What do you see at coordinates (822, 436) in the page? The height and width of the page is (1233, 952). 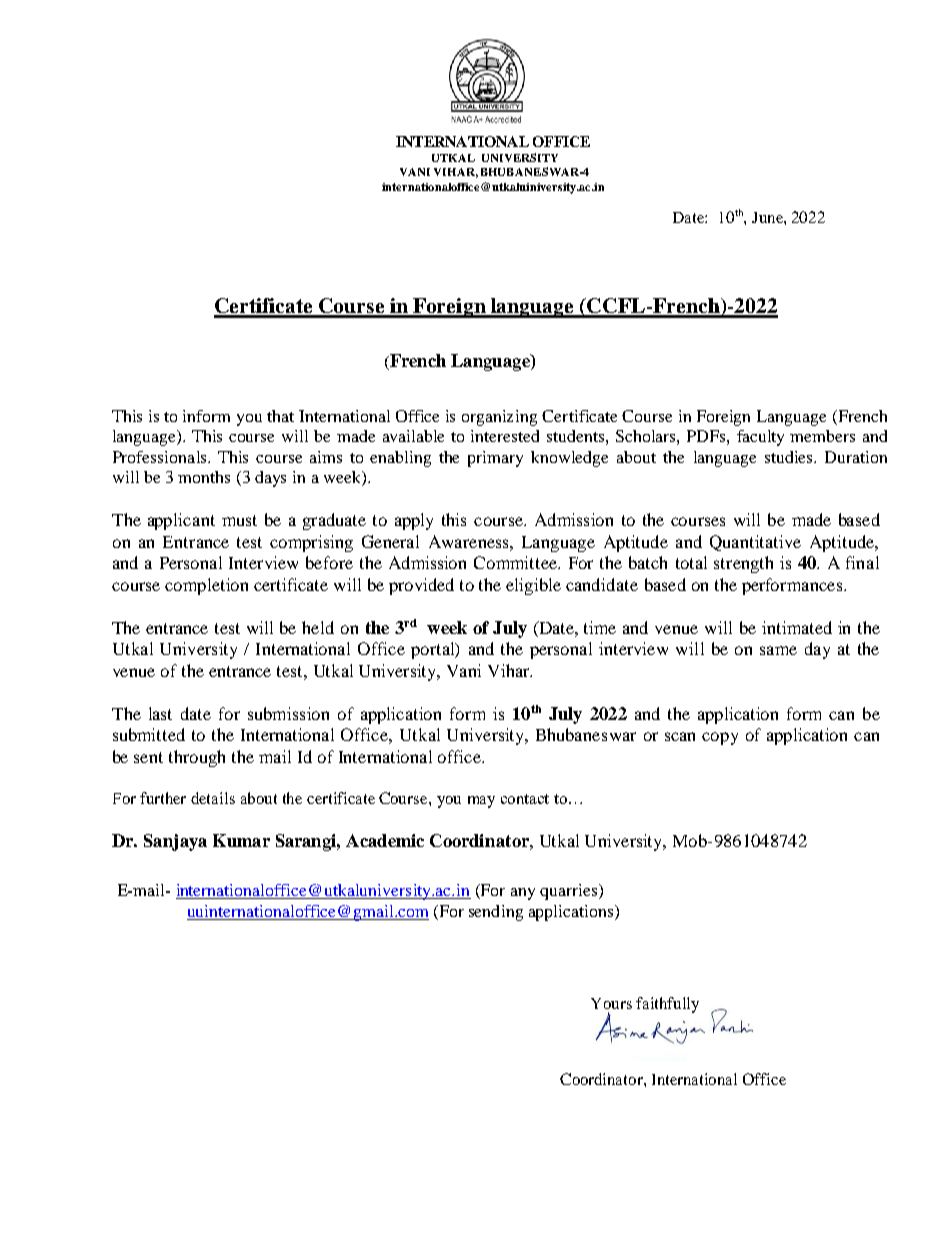 I see `members` at bounding box center [822, 436].
